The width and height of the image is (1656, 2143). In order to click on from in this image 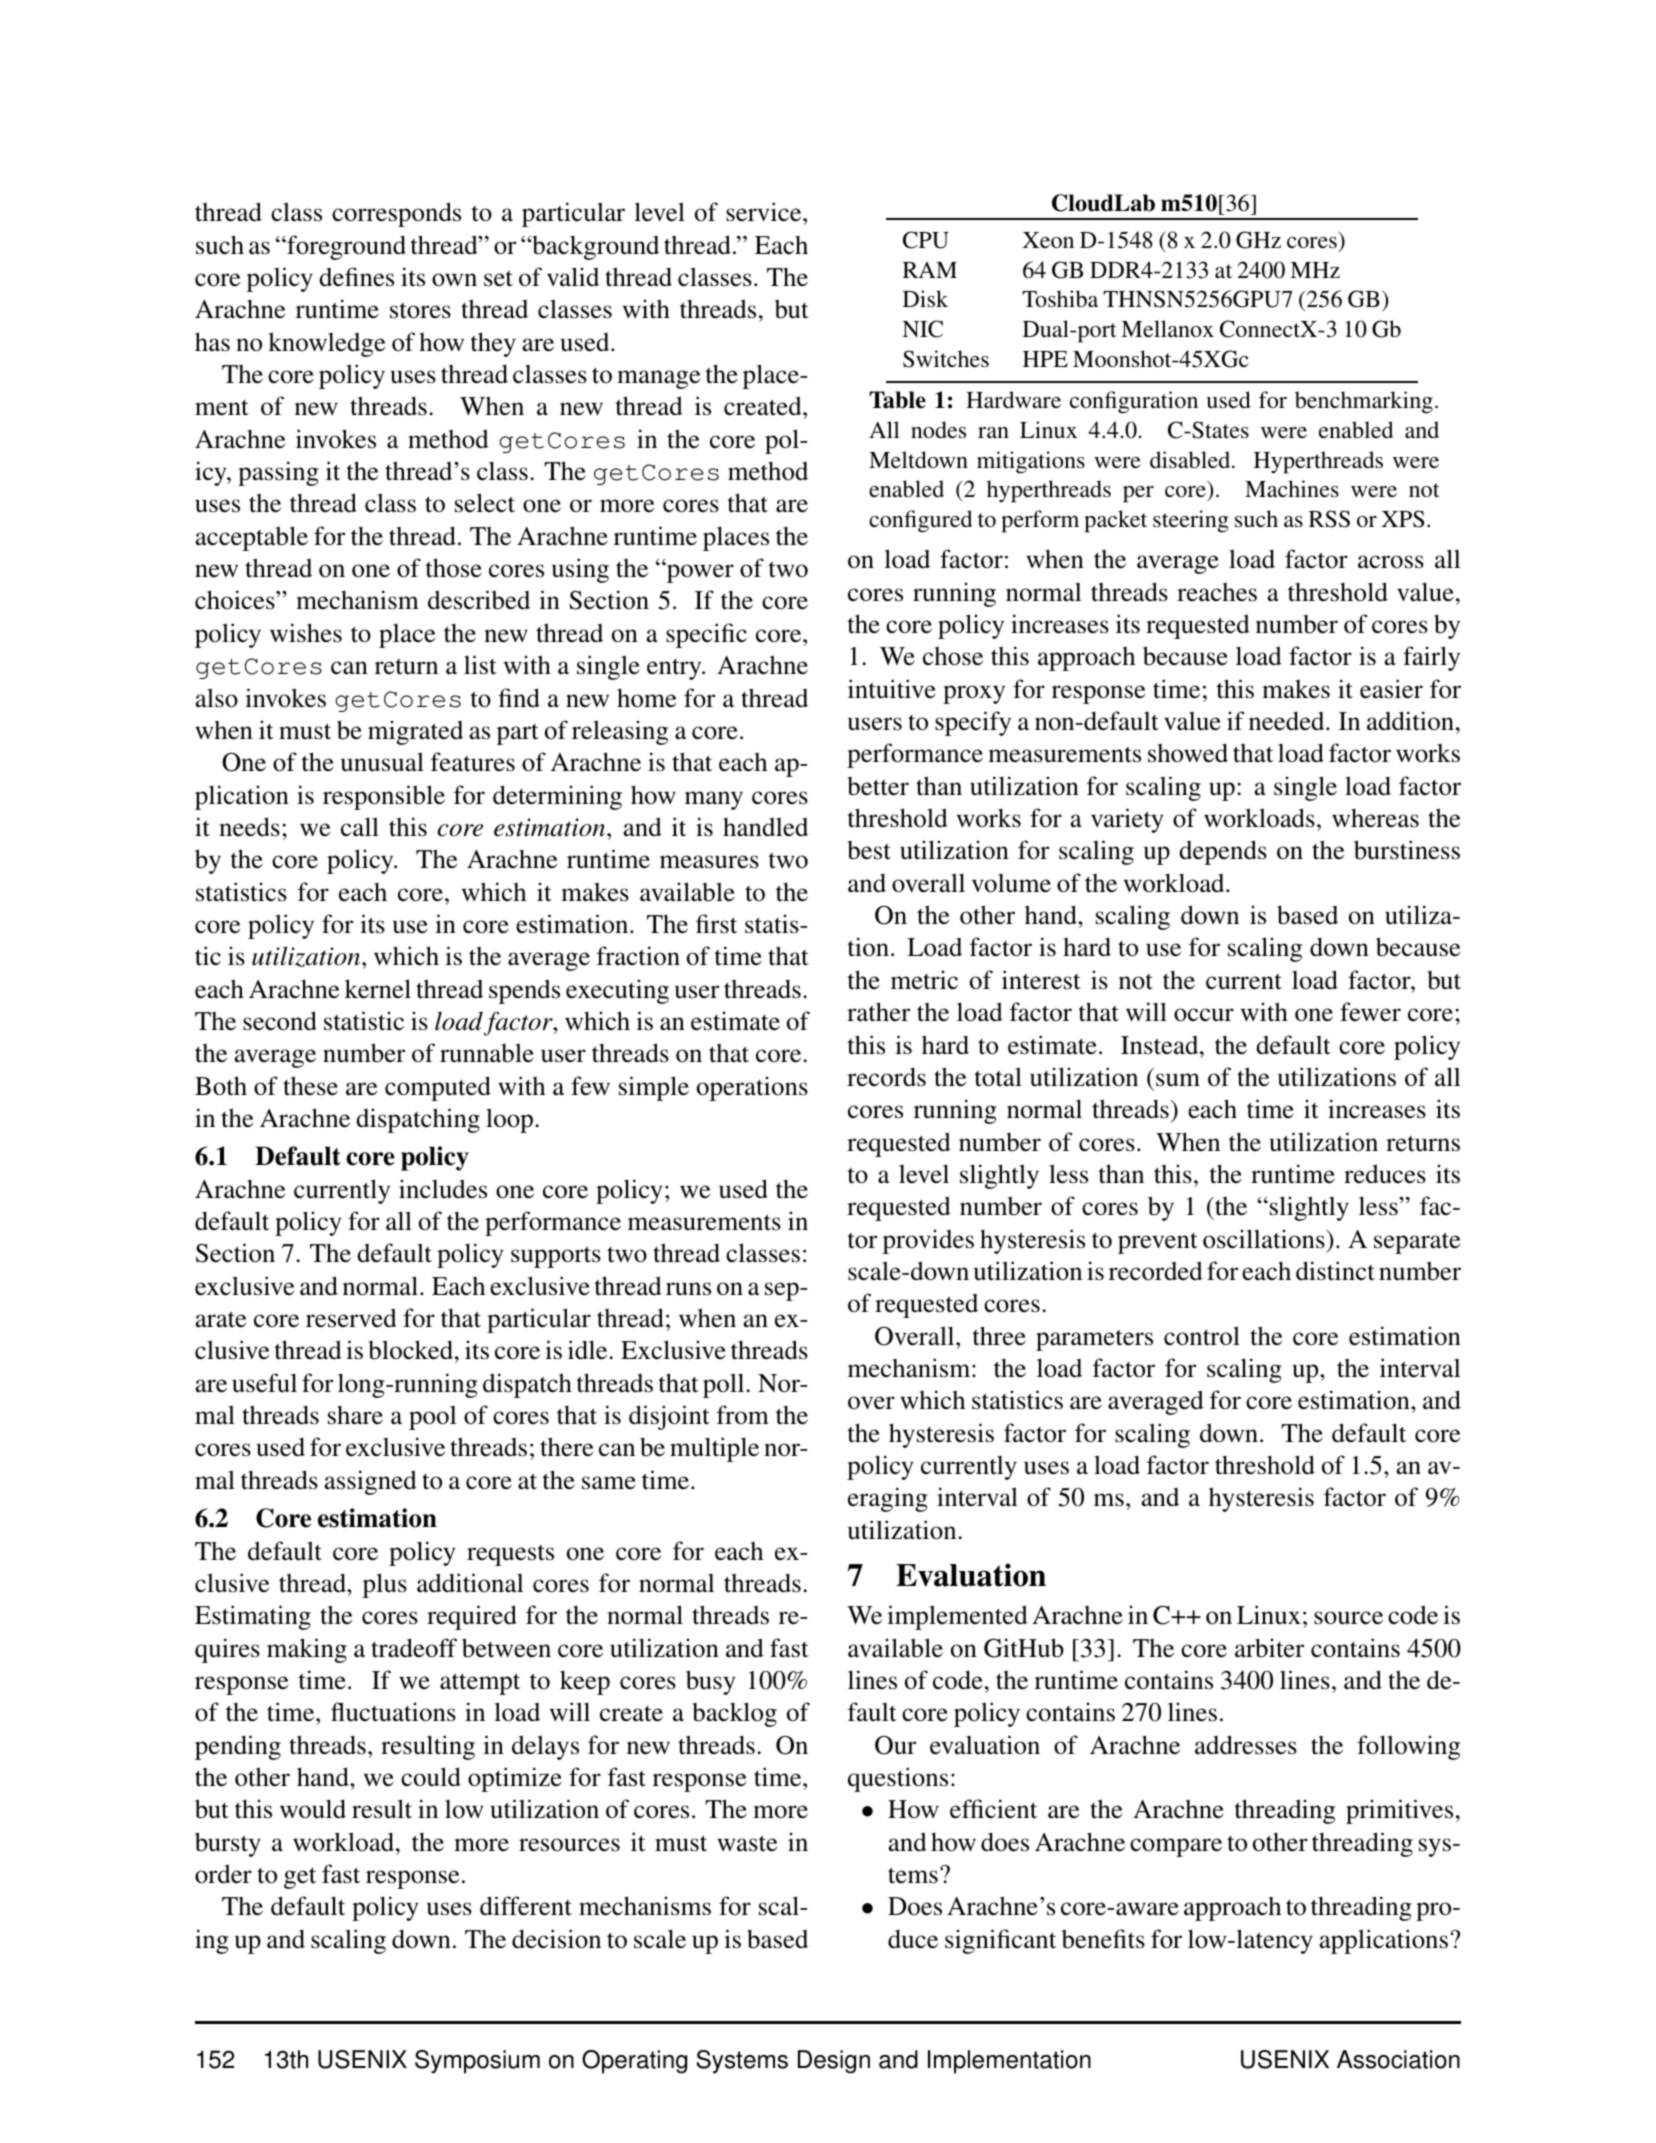, I will do `click(743, 1415)`.
